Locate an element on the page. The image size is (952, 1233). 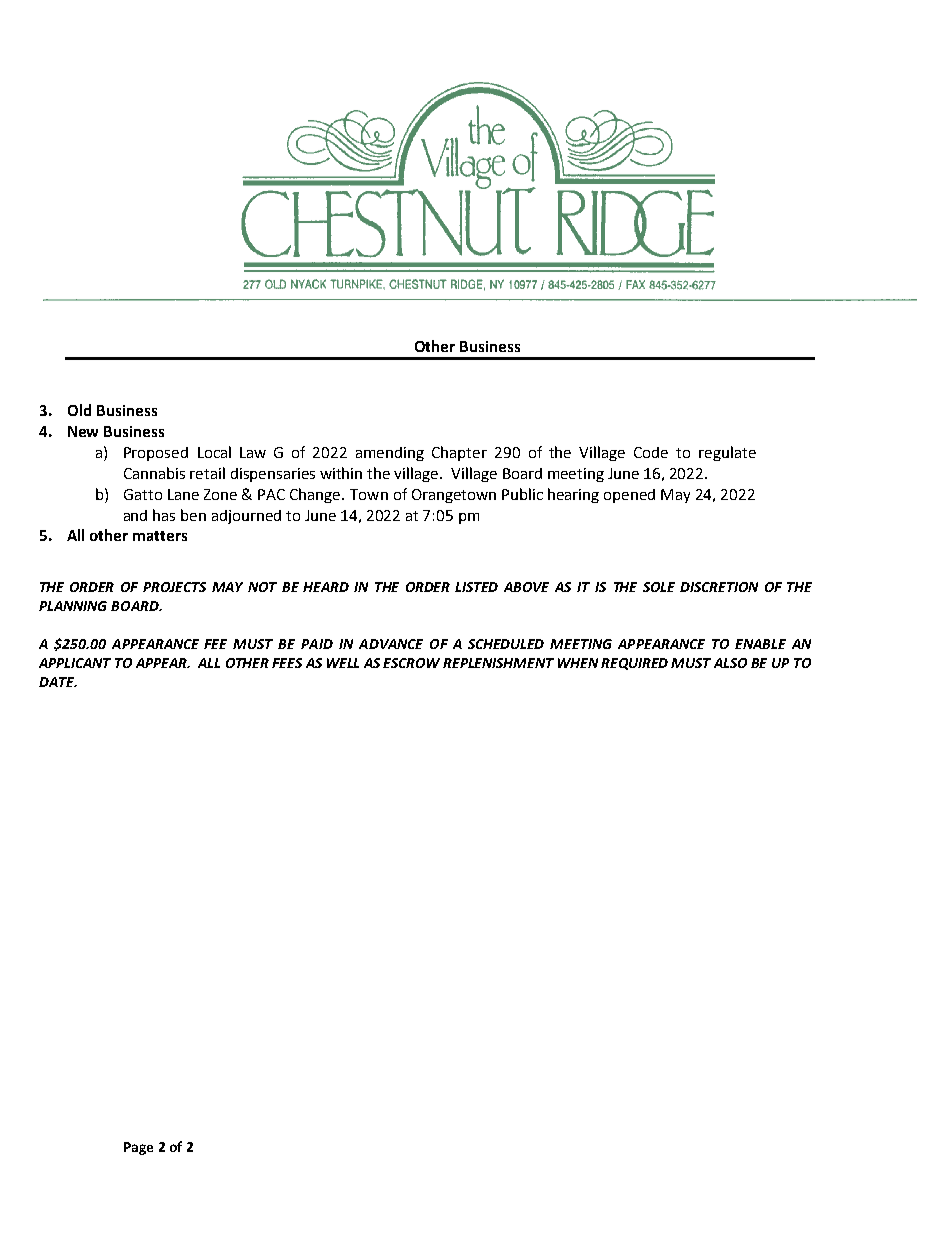
APPLICANT is located at coordinates (75, 663).
